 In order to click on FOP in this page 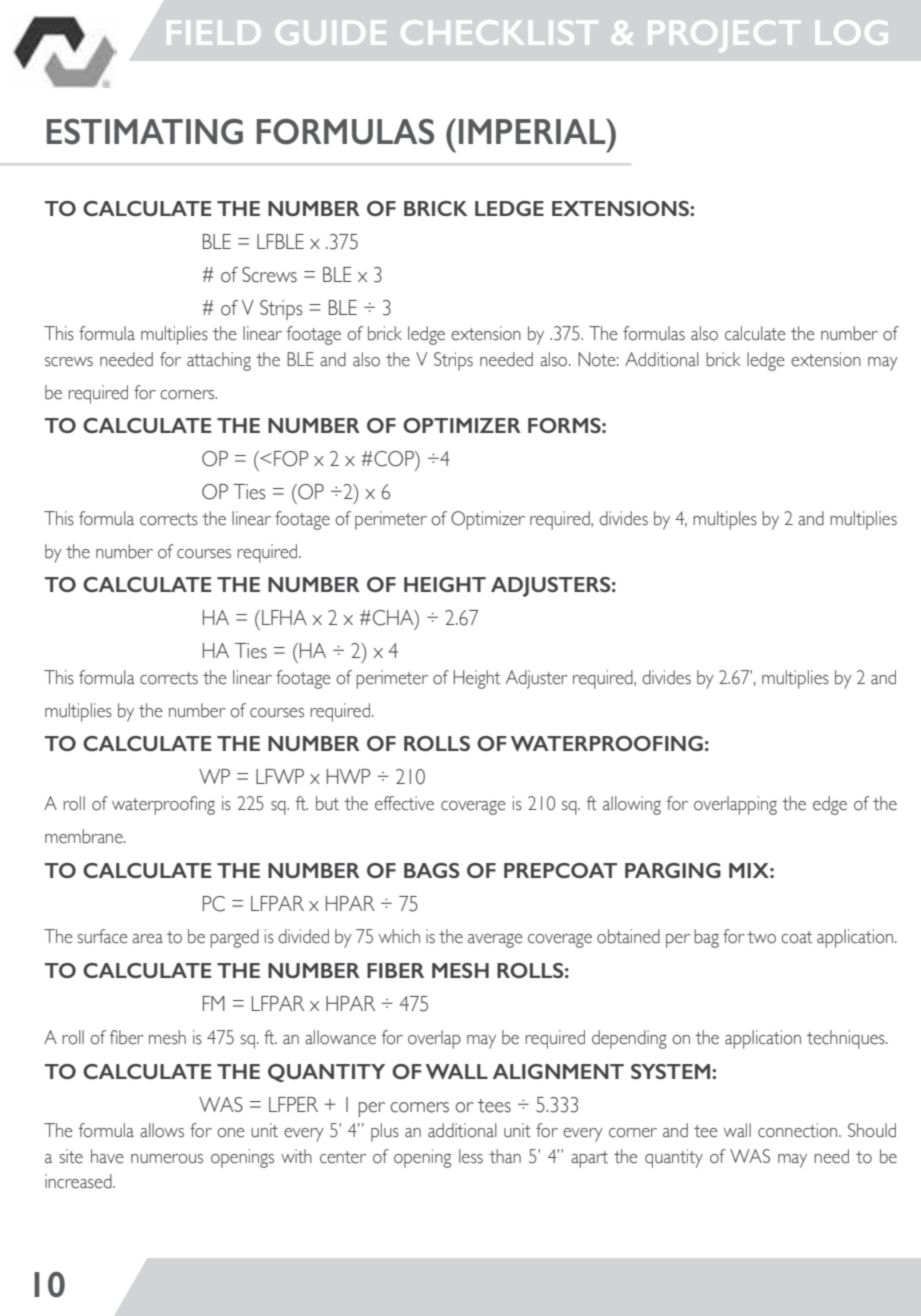, I will do `click(291, 459)`.
